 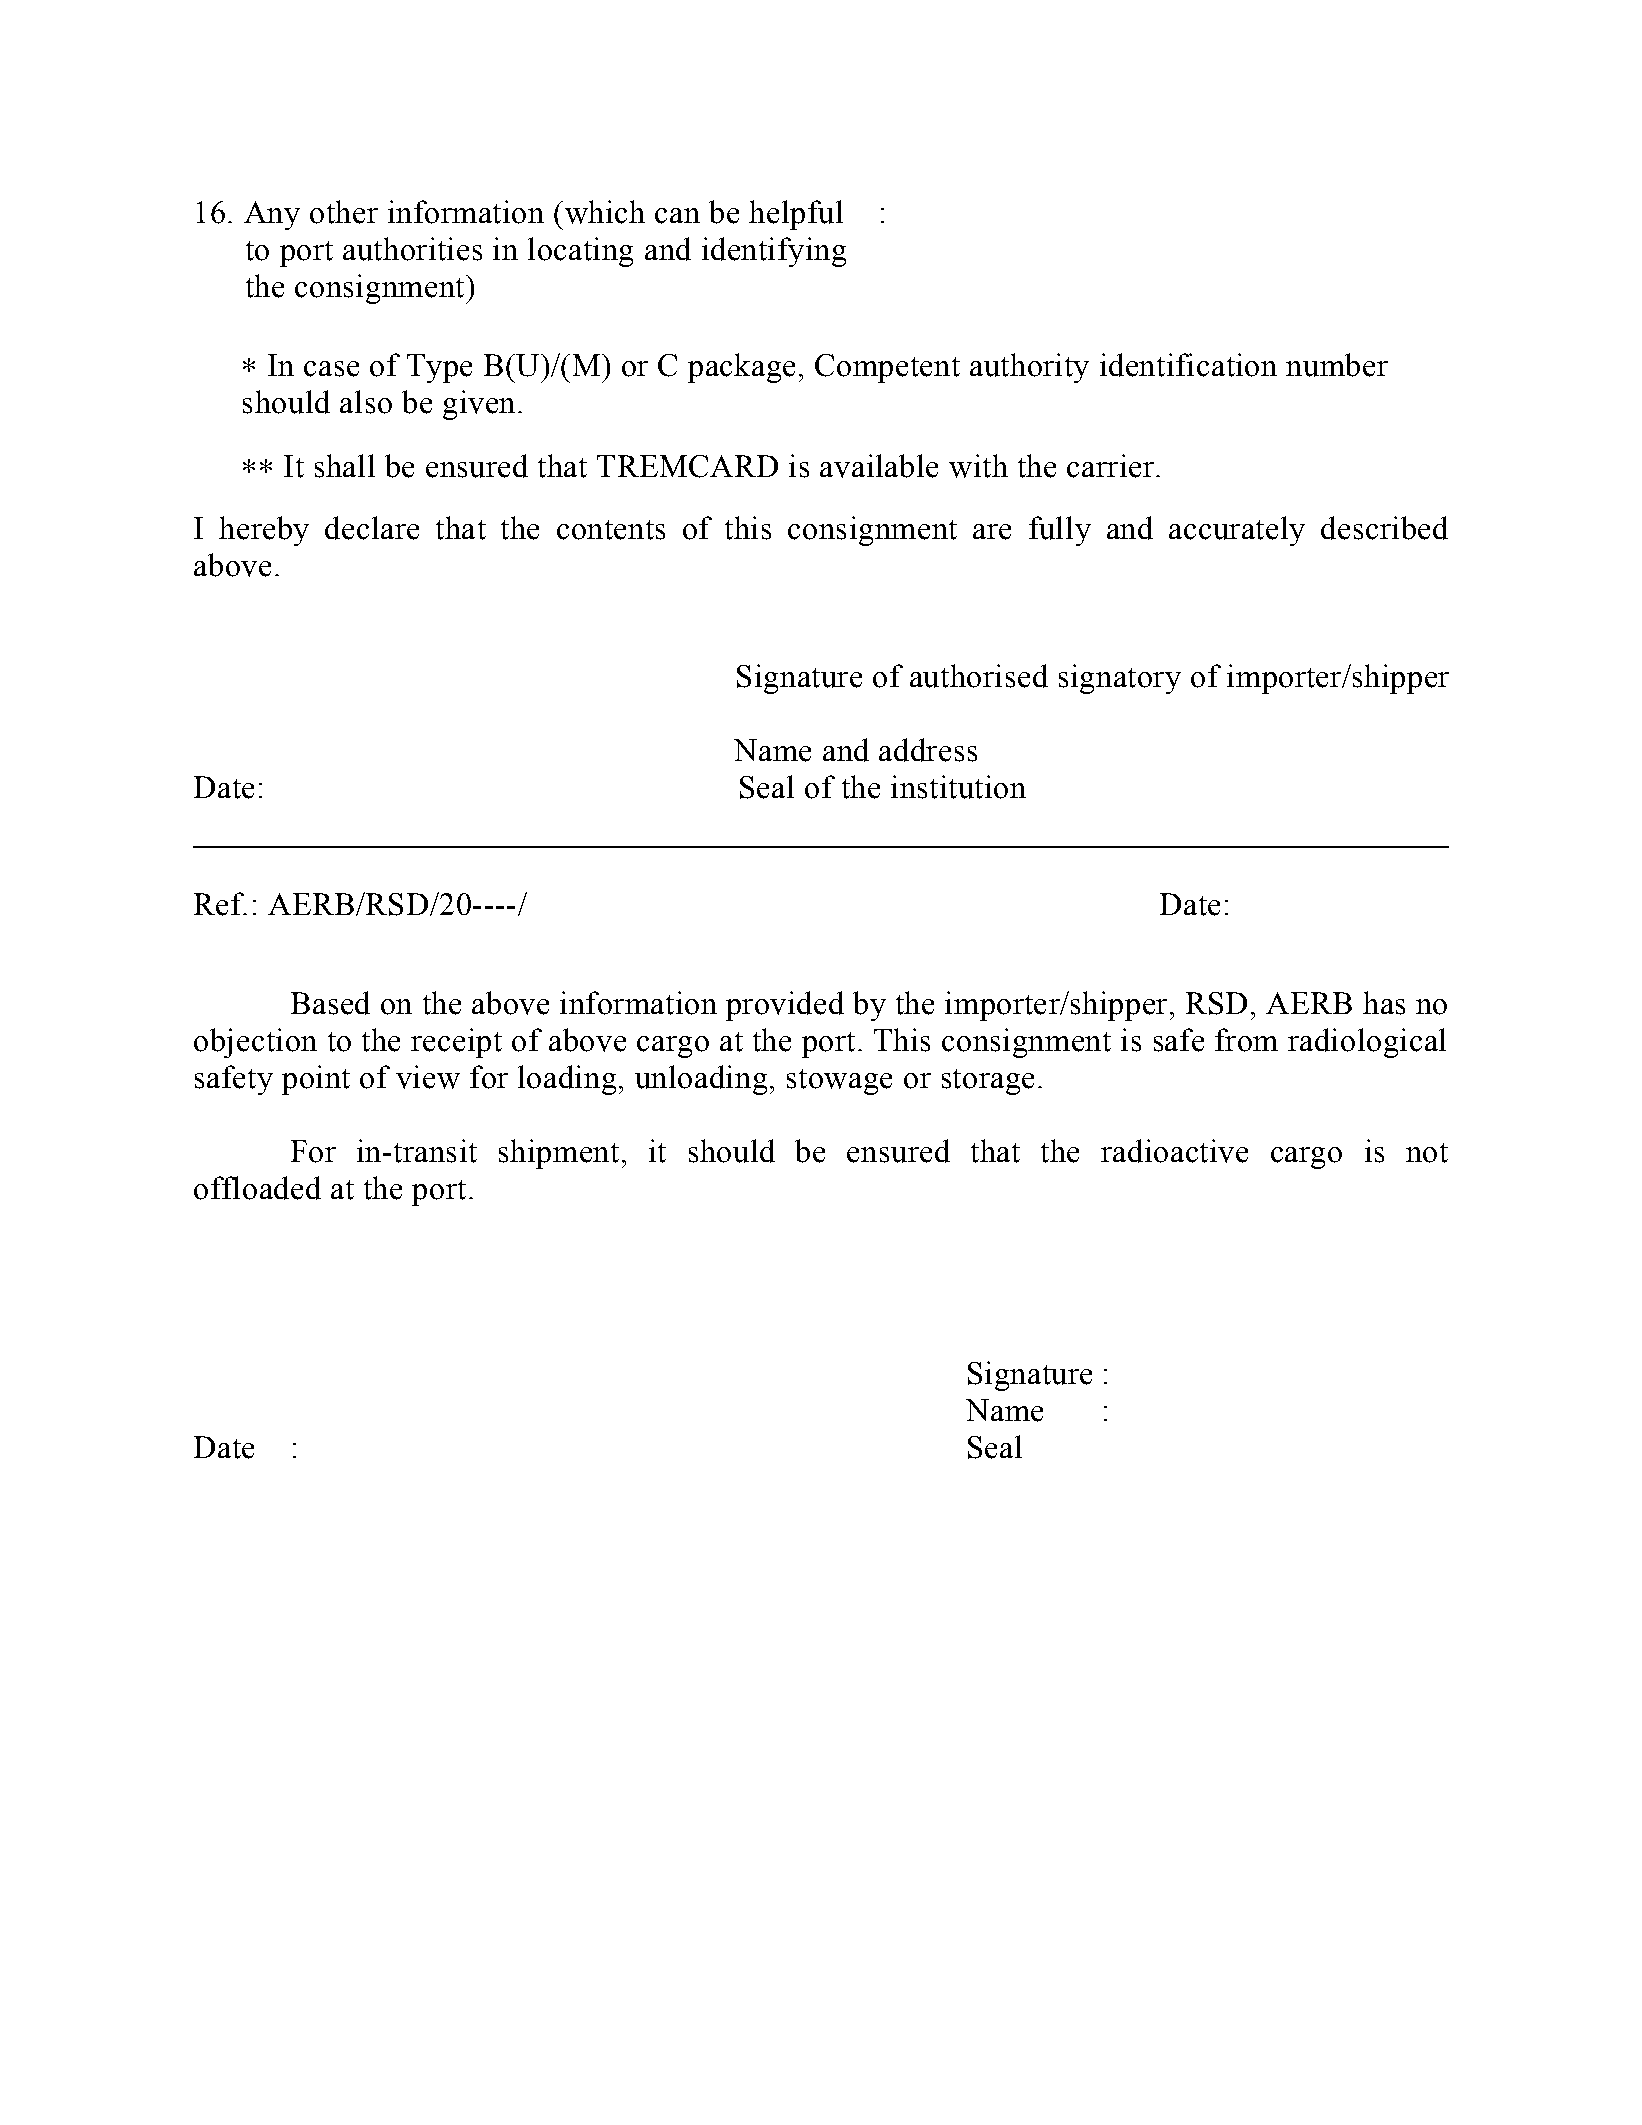 I want to click on accurately, so click(x=1237, y=531).
